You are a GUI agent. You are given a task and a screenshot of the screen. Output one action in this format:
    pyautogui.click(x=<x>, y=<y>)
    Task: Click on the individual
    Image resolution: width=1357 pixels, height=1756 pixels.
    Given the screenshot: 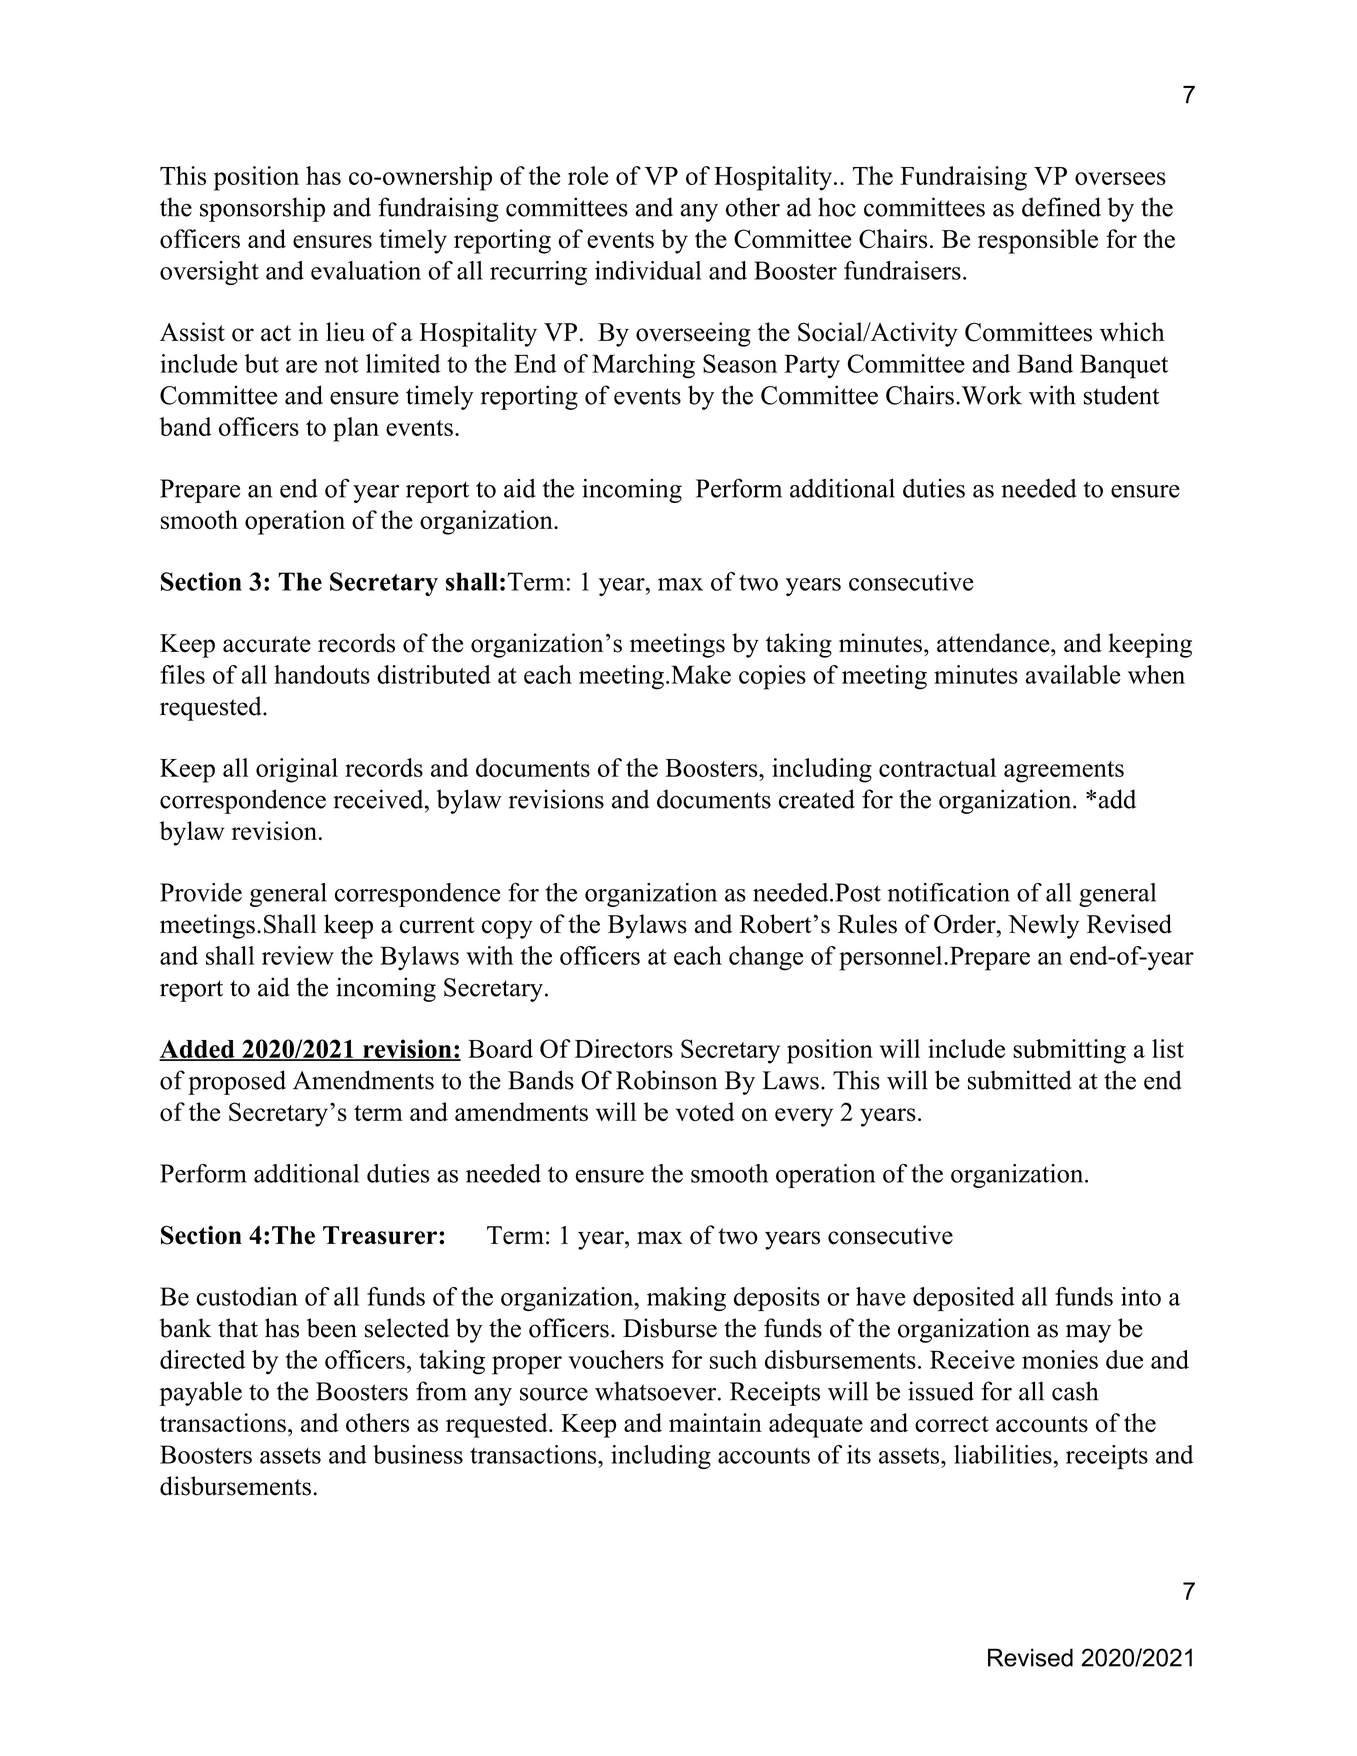 What is the action you would take?
    pyautogui.click(x=648, y=270)
